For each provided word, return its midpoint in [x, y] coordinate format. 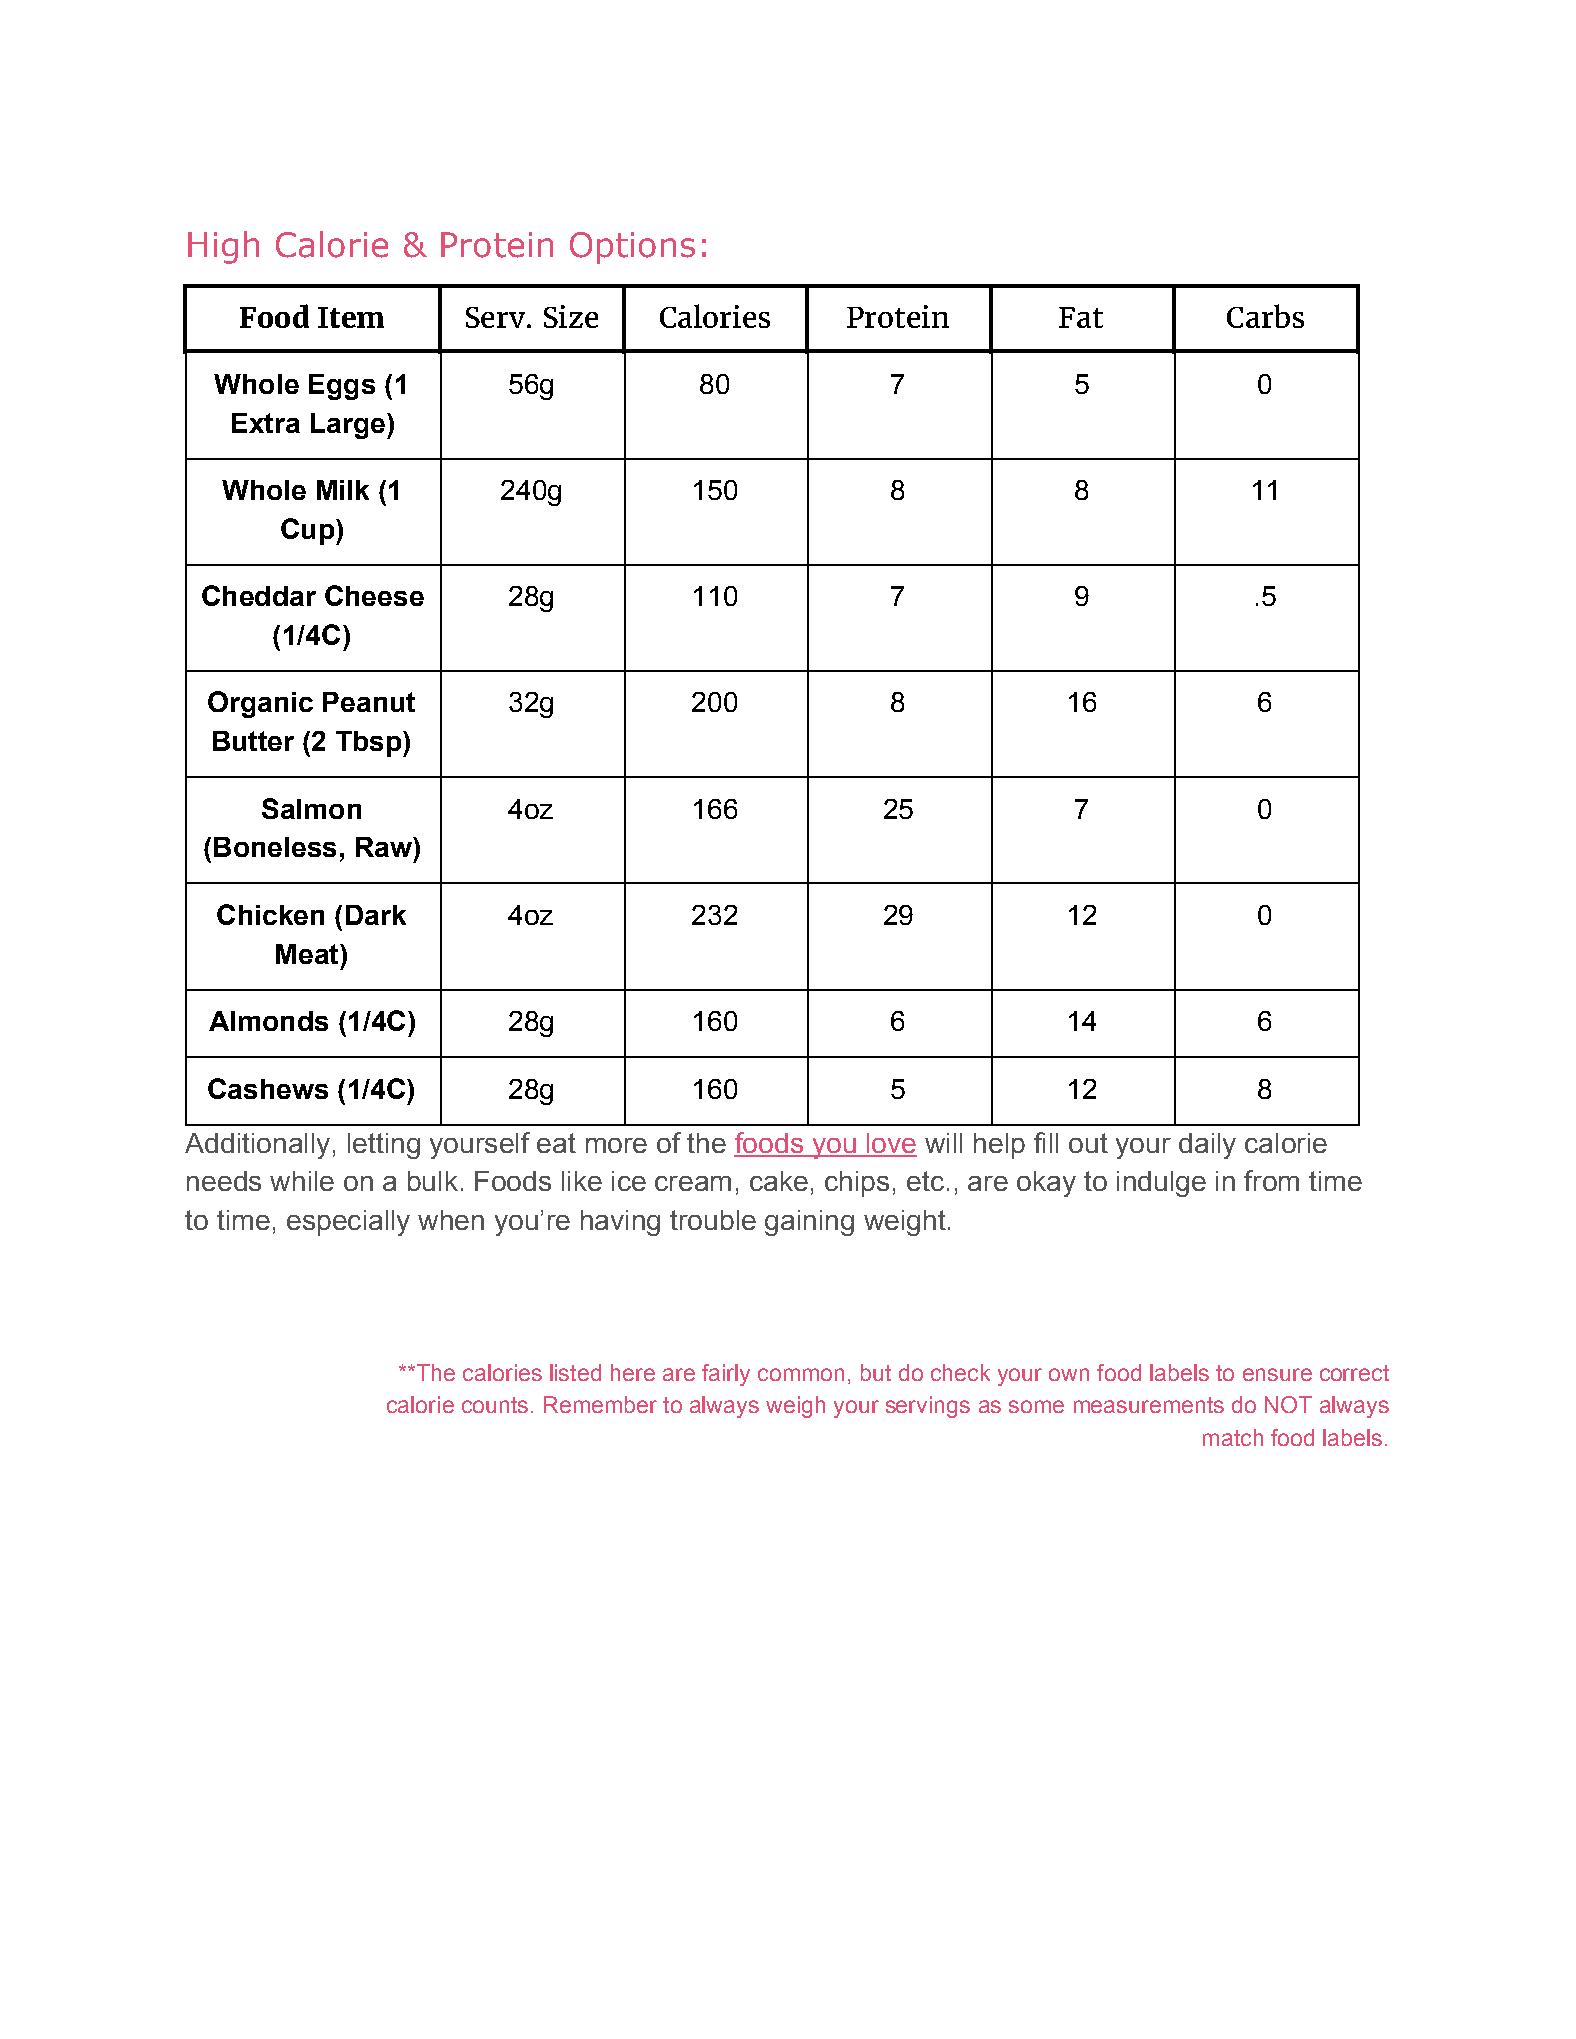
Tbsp [370, 744]
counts [495, 1405]
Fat [1081, 317]
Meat [308, 954]
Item [351, 317]
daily [1207, 1146]
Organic [260, 704]
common [801, 1374]
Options [632, 248]
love [891, 1144]
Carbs [1265, 316]
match [1233, 1437]
